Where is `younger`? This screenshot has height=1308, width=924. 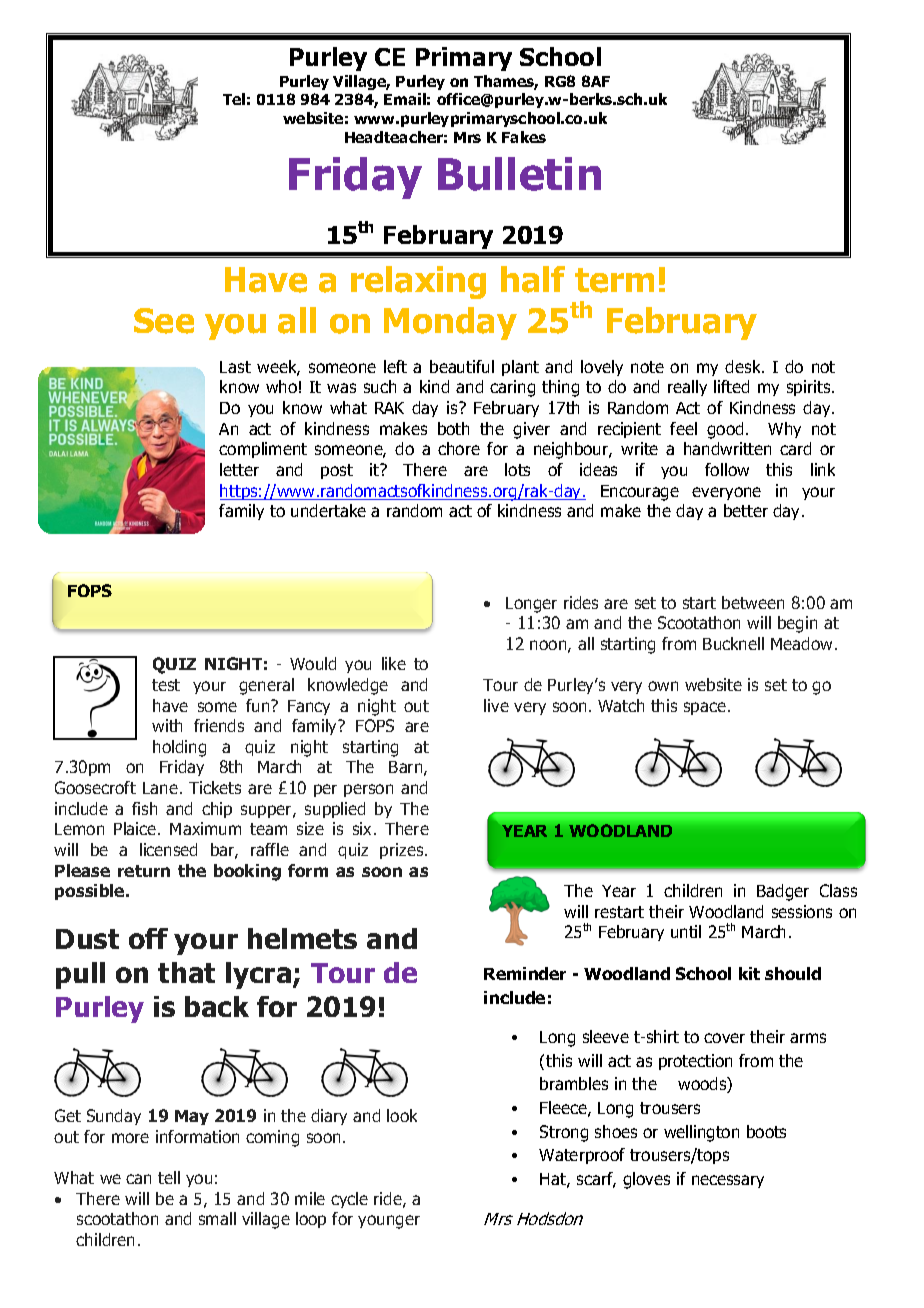
younger is located at coordinates (389, 1222).
